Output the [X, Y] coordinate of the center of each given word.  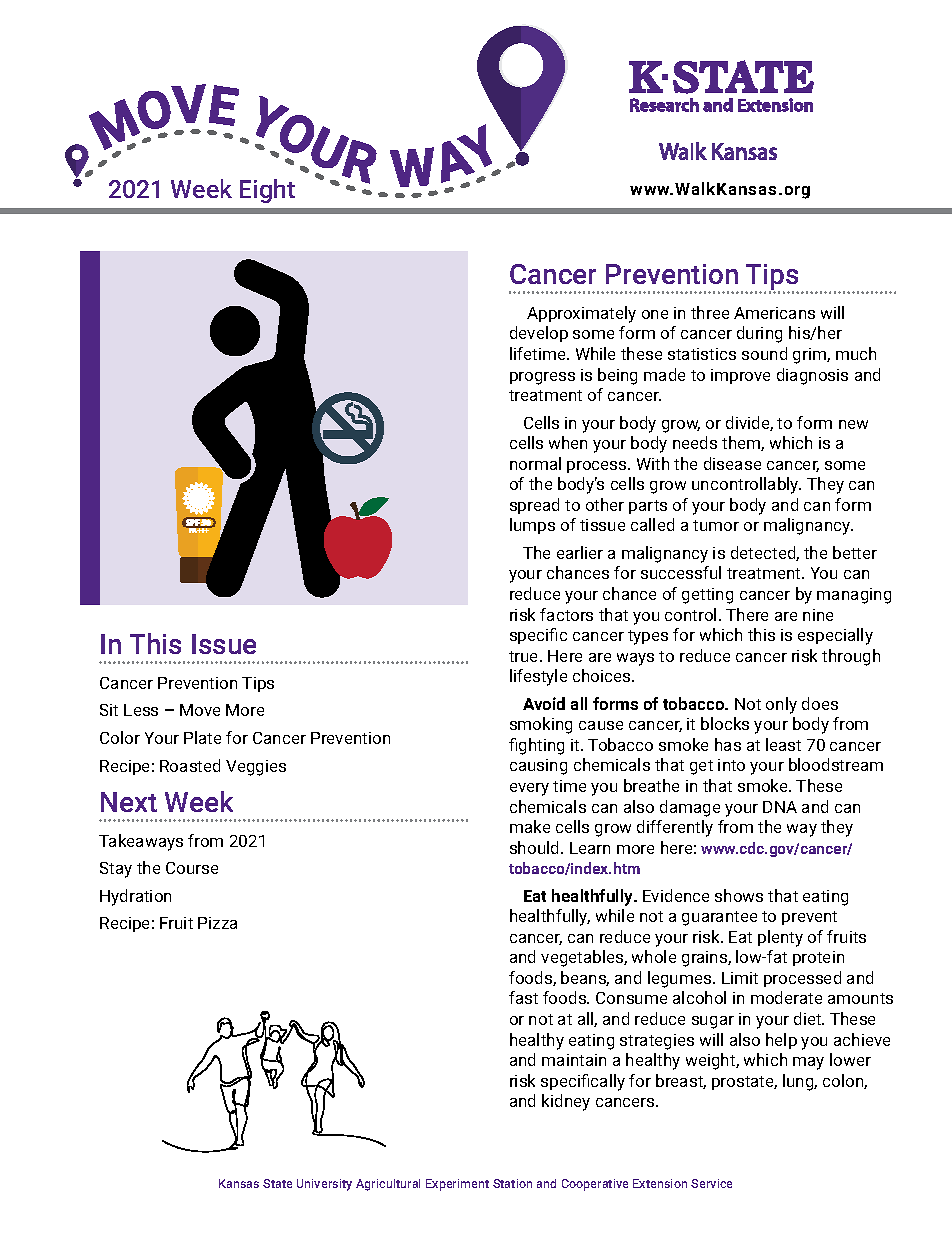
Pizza [217, 923]
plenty [780, 938]
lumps [532, 526]
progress [542, 378]
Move [200, 710]
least [783, 744]
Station [512, 1183]
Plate [202, 737]
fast [523, 997]
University [324, 1185]
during [759, 334]
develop [539, 334]
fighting [536, 746]
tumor [716, 525]
